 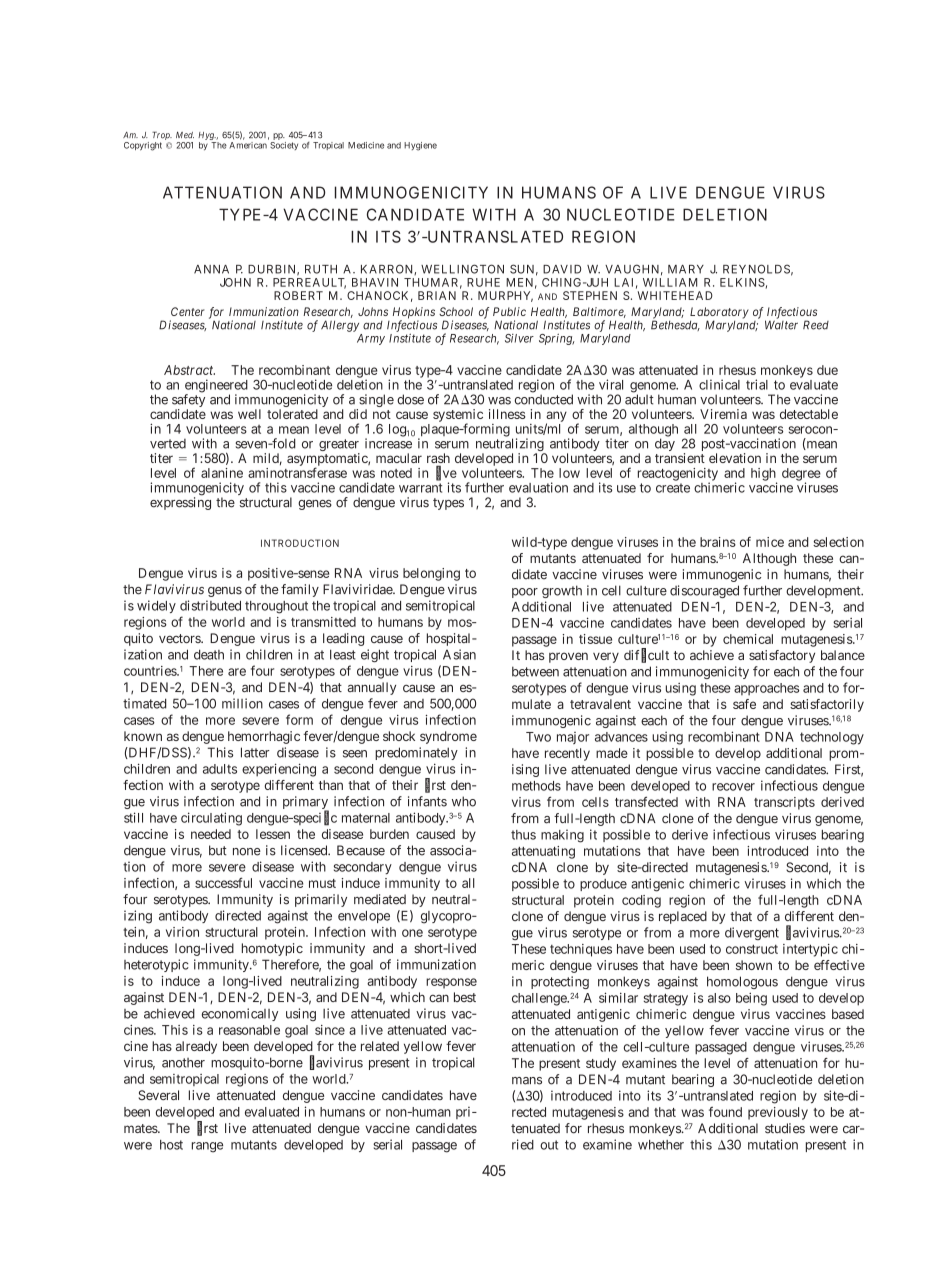 What do you see at coordinates (778, 1113) in the document?
I see `previously` at bounding box center [778, 1113].
